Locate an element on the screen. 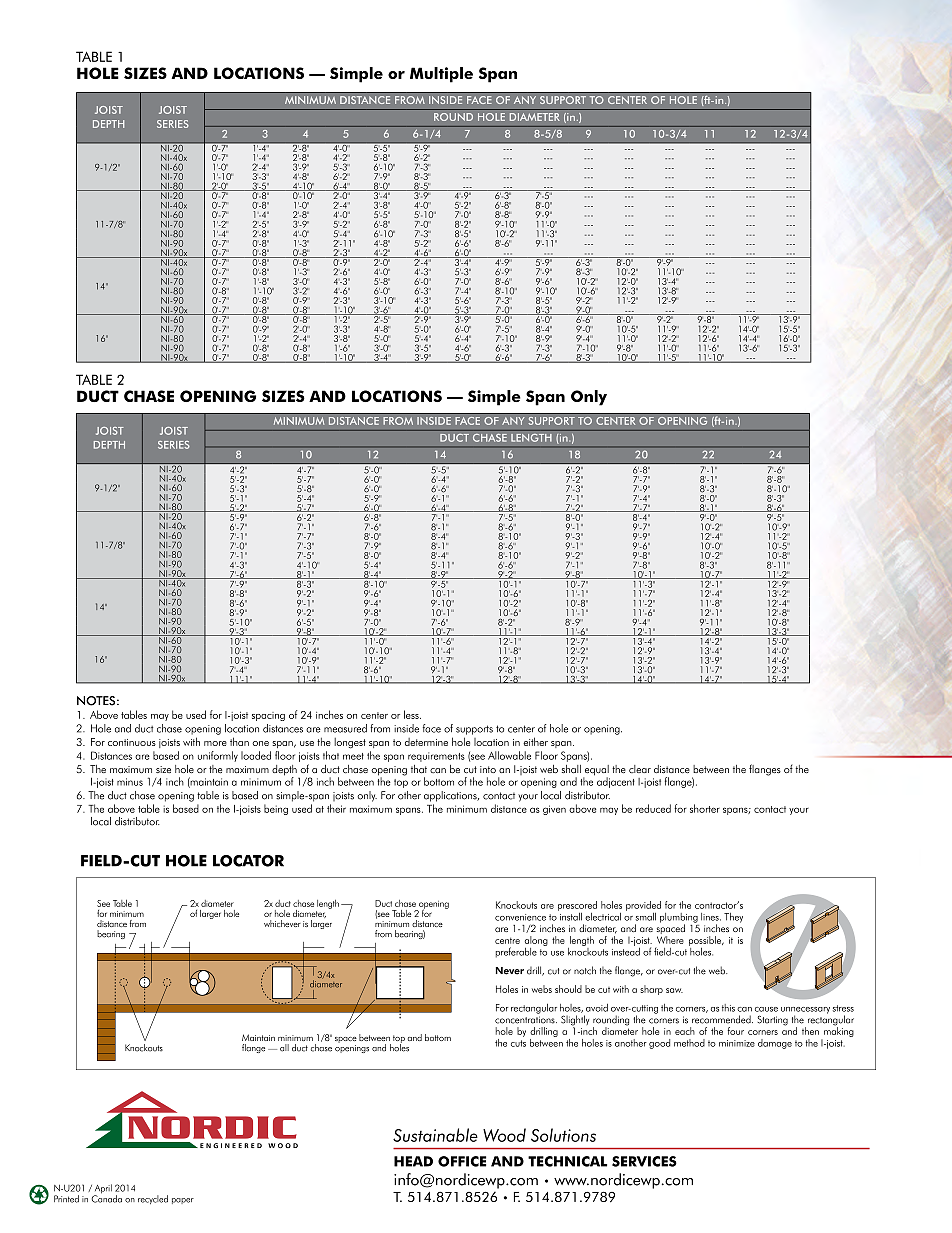 This screenshot has width=952, height=1233. continuous is located at coordinates (132, 742).
